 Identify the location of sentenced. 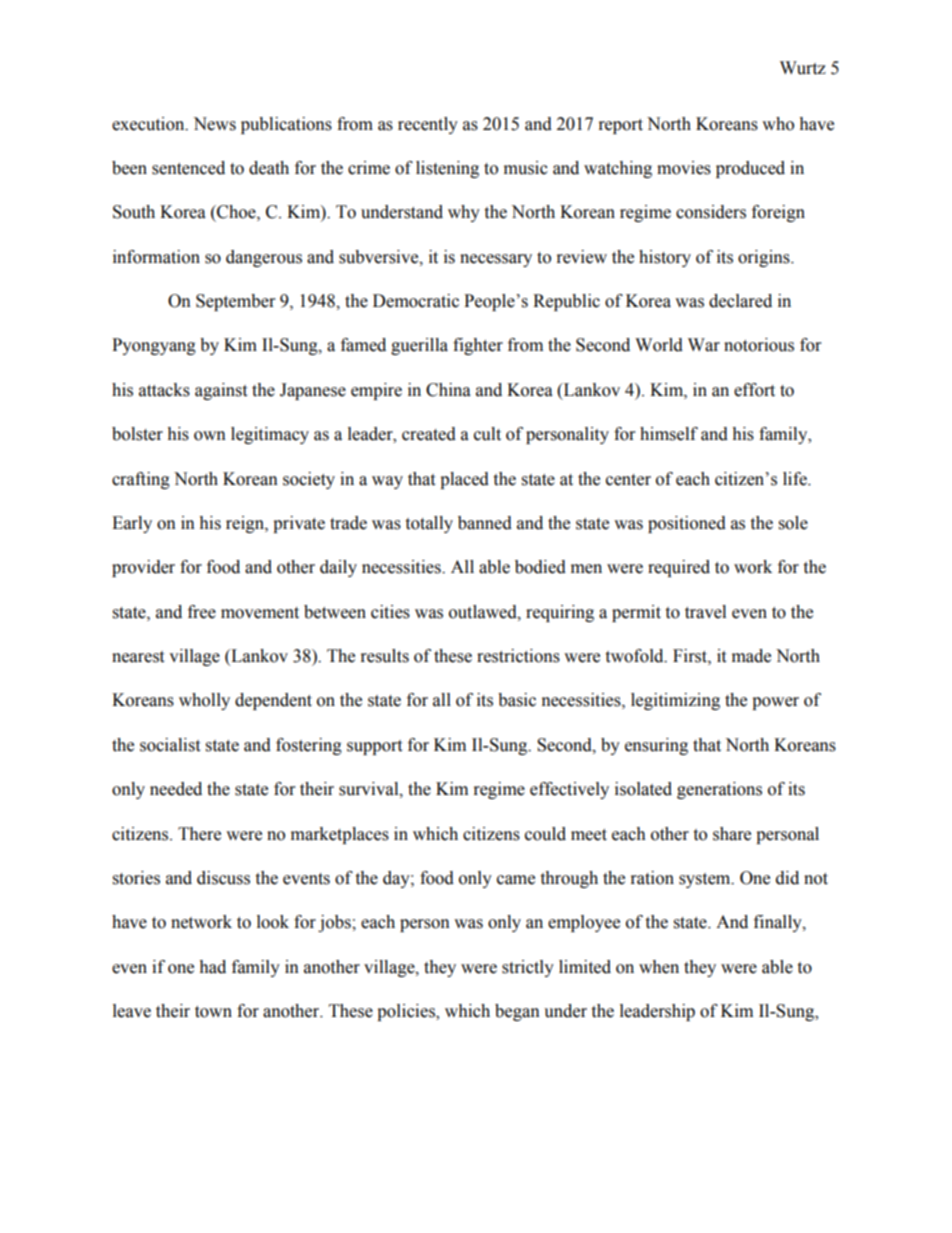
(188, 168).
